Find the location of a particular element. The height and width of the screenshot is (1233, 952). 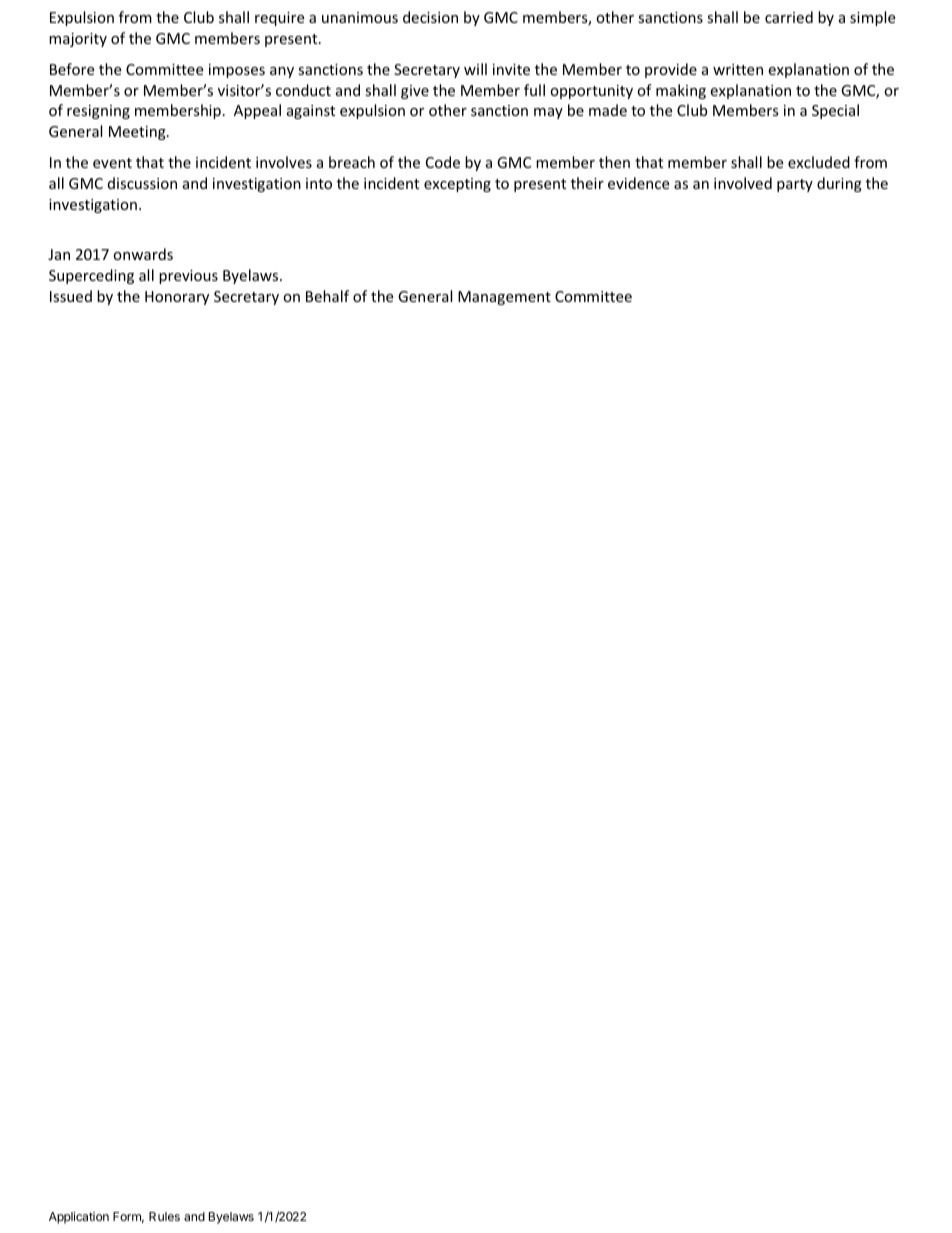

Honorary is located at coordinates (177, 298).
